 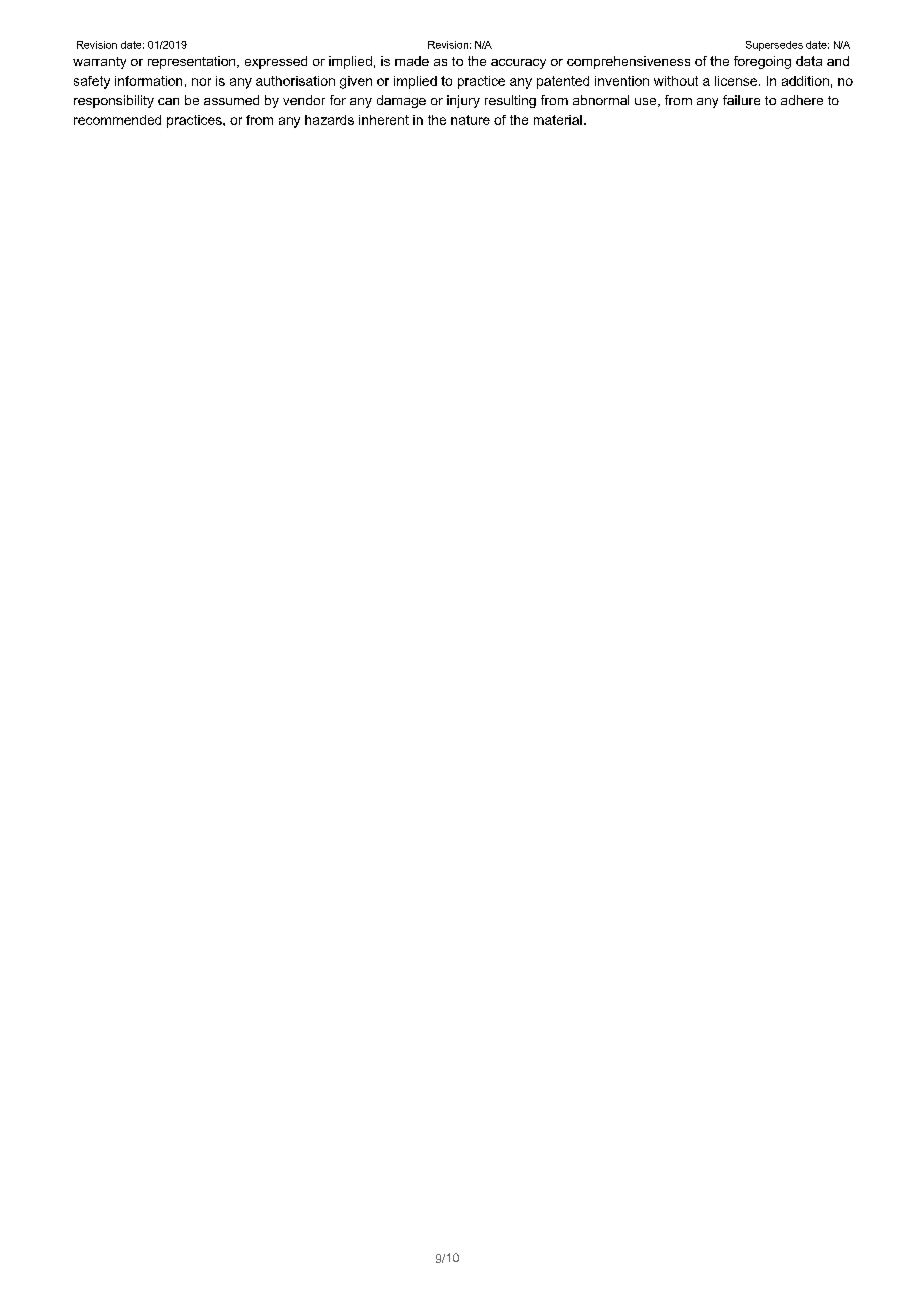 I want to click on Supersedes, so click(x=774, y=46).
